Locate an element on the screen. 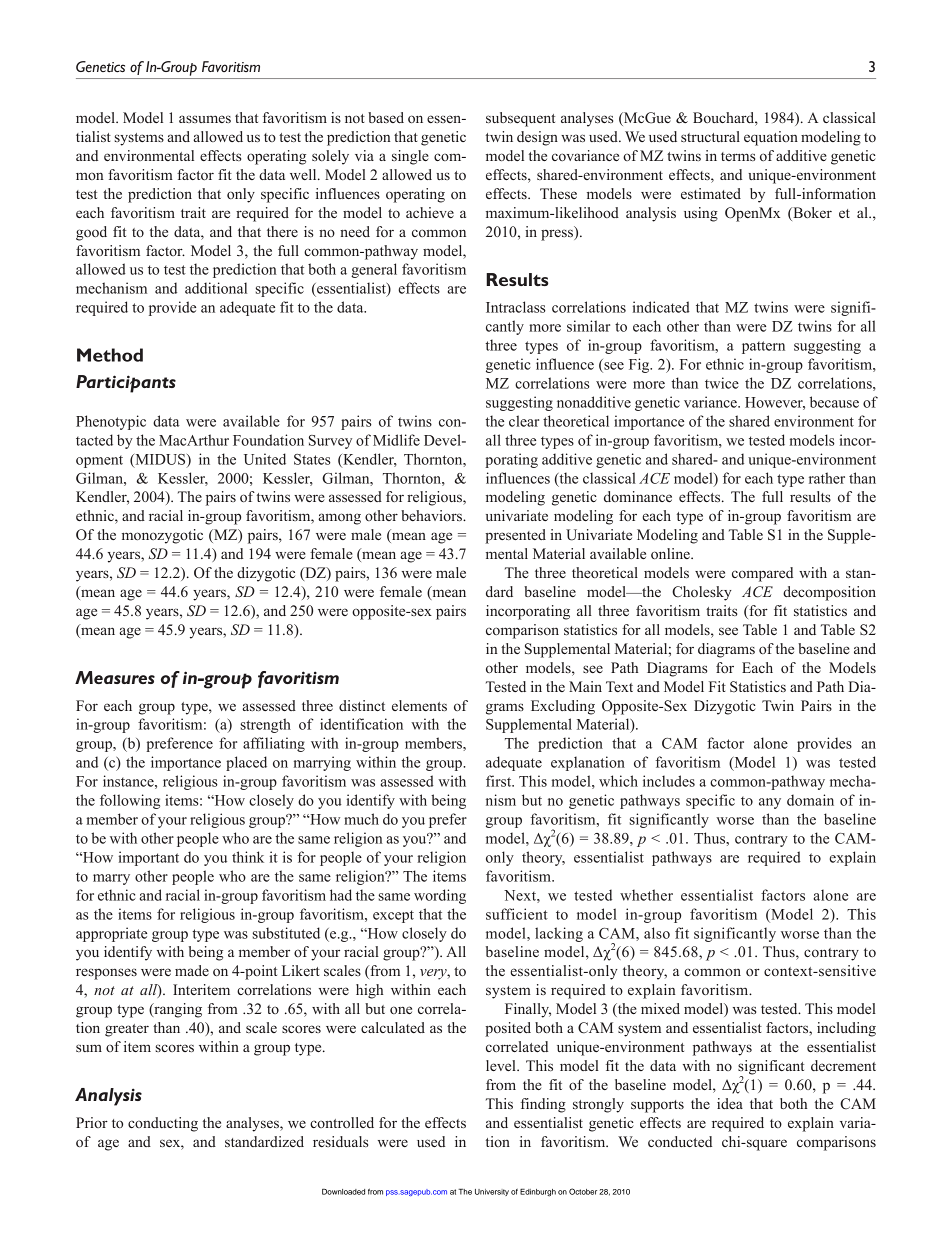  any is located at coordinates (770, 803).
